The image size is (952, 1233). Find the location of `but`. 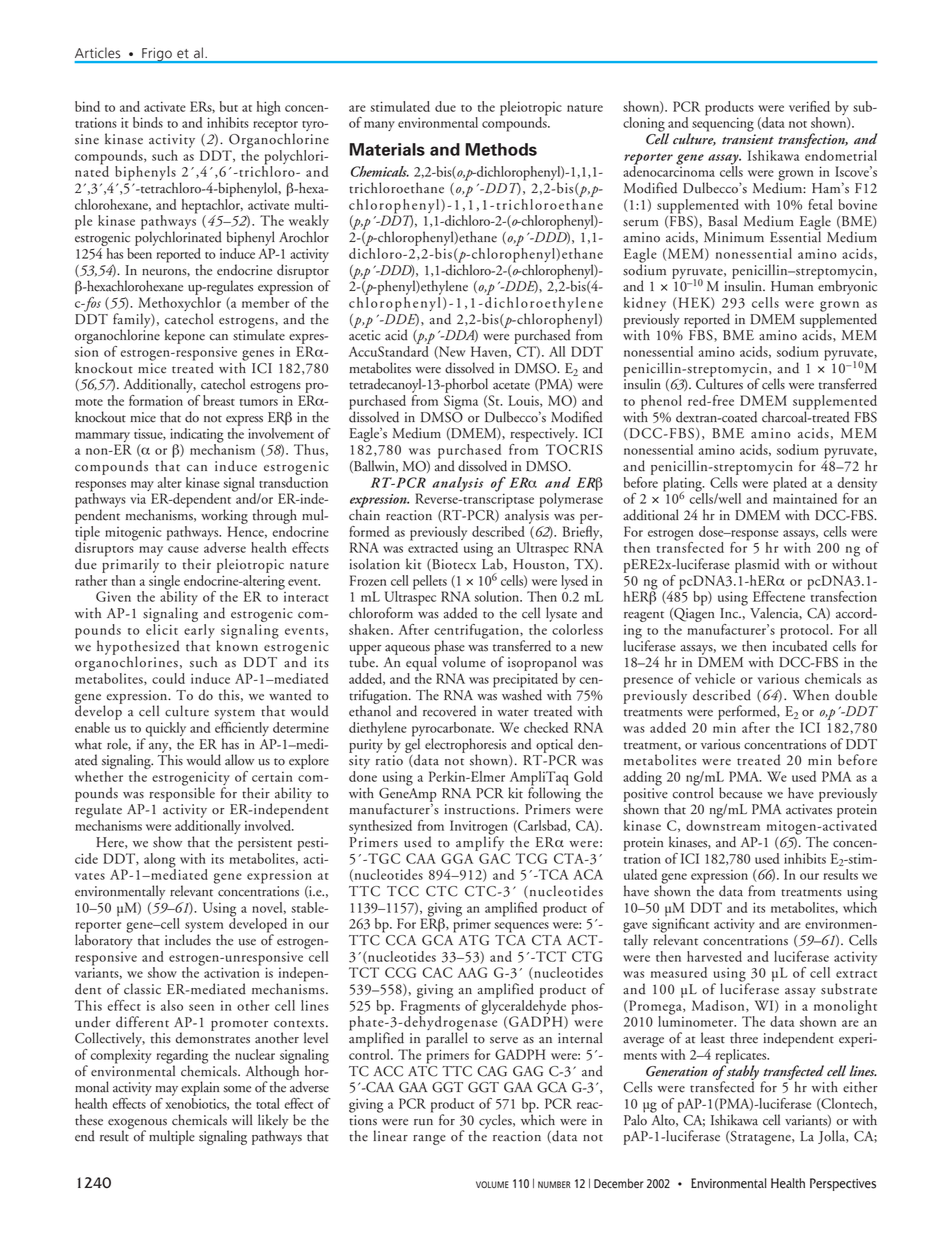

but is located at coordinates (229, 106).
